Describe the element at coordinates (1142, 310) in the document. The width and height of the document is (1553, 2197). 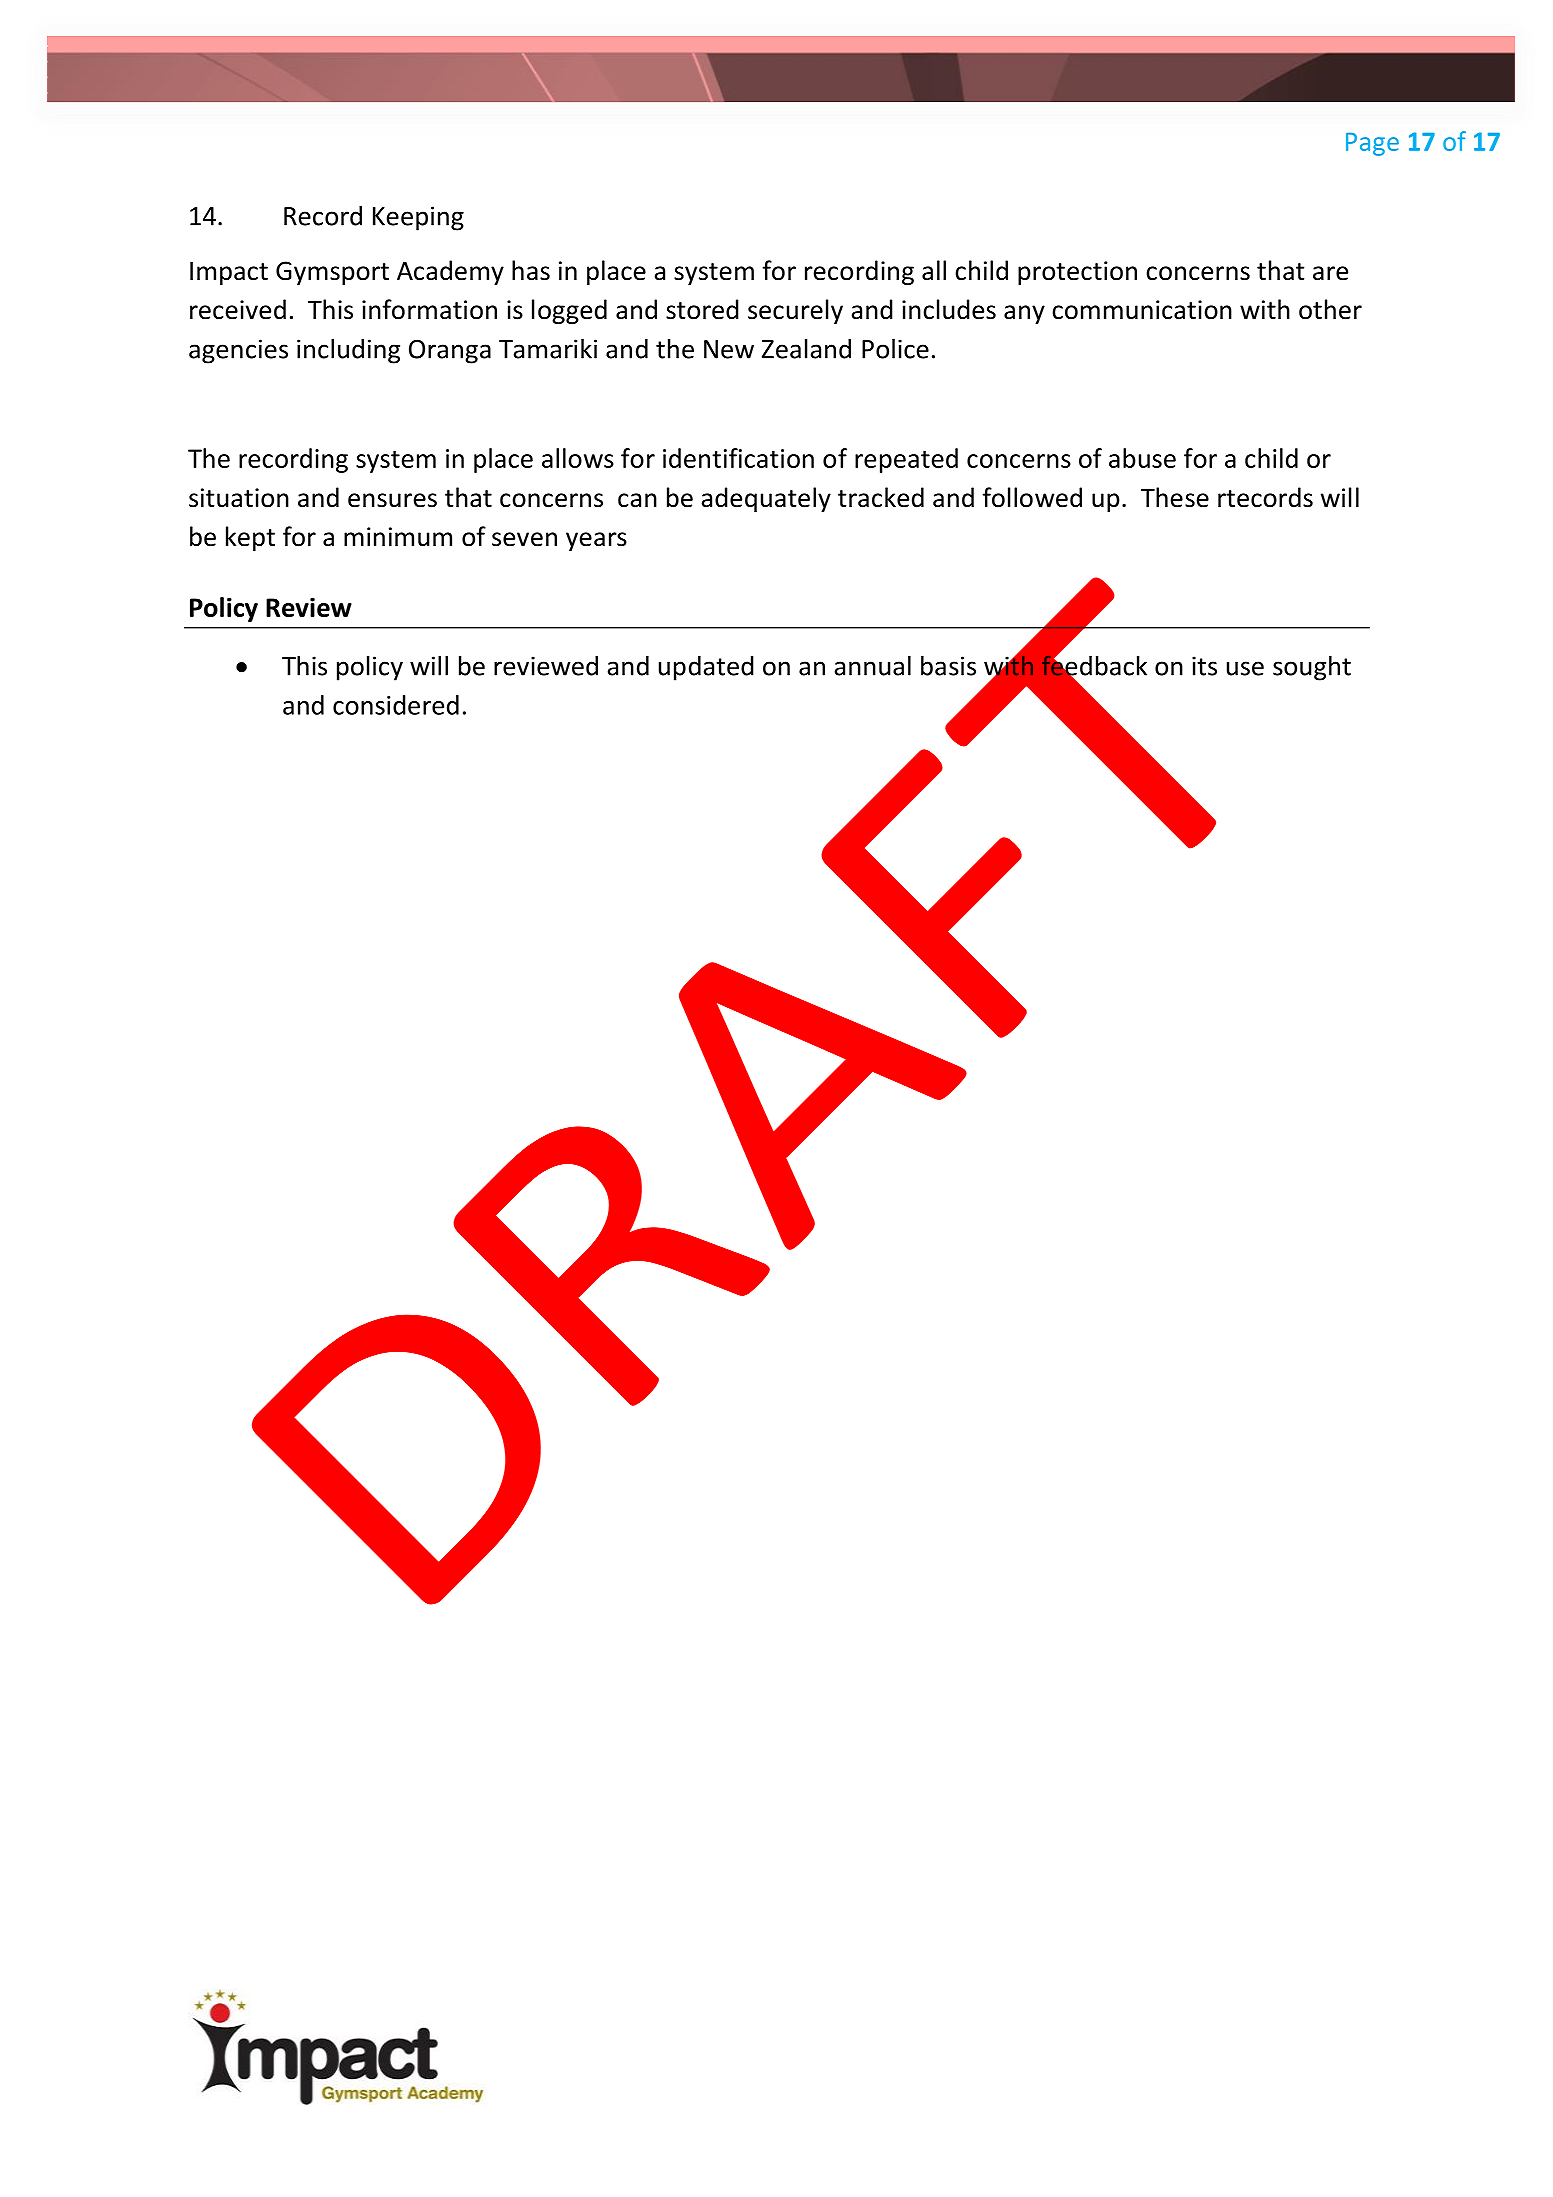
I see `communication` at that location.
